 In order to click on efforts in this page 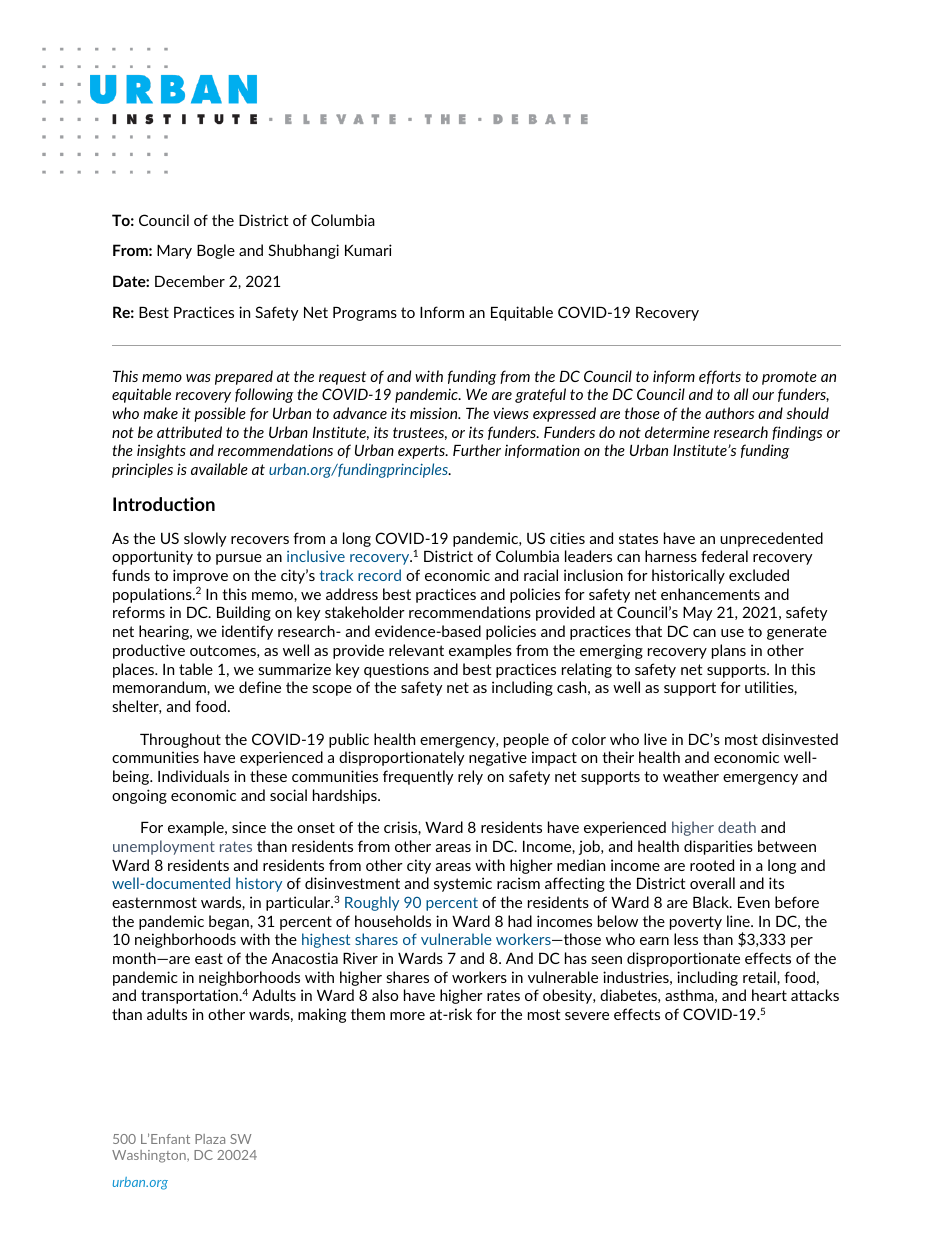, I will do `click(720, 377)`.
